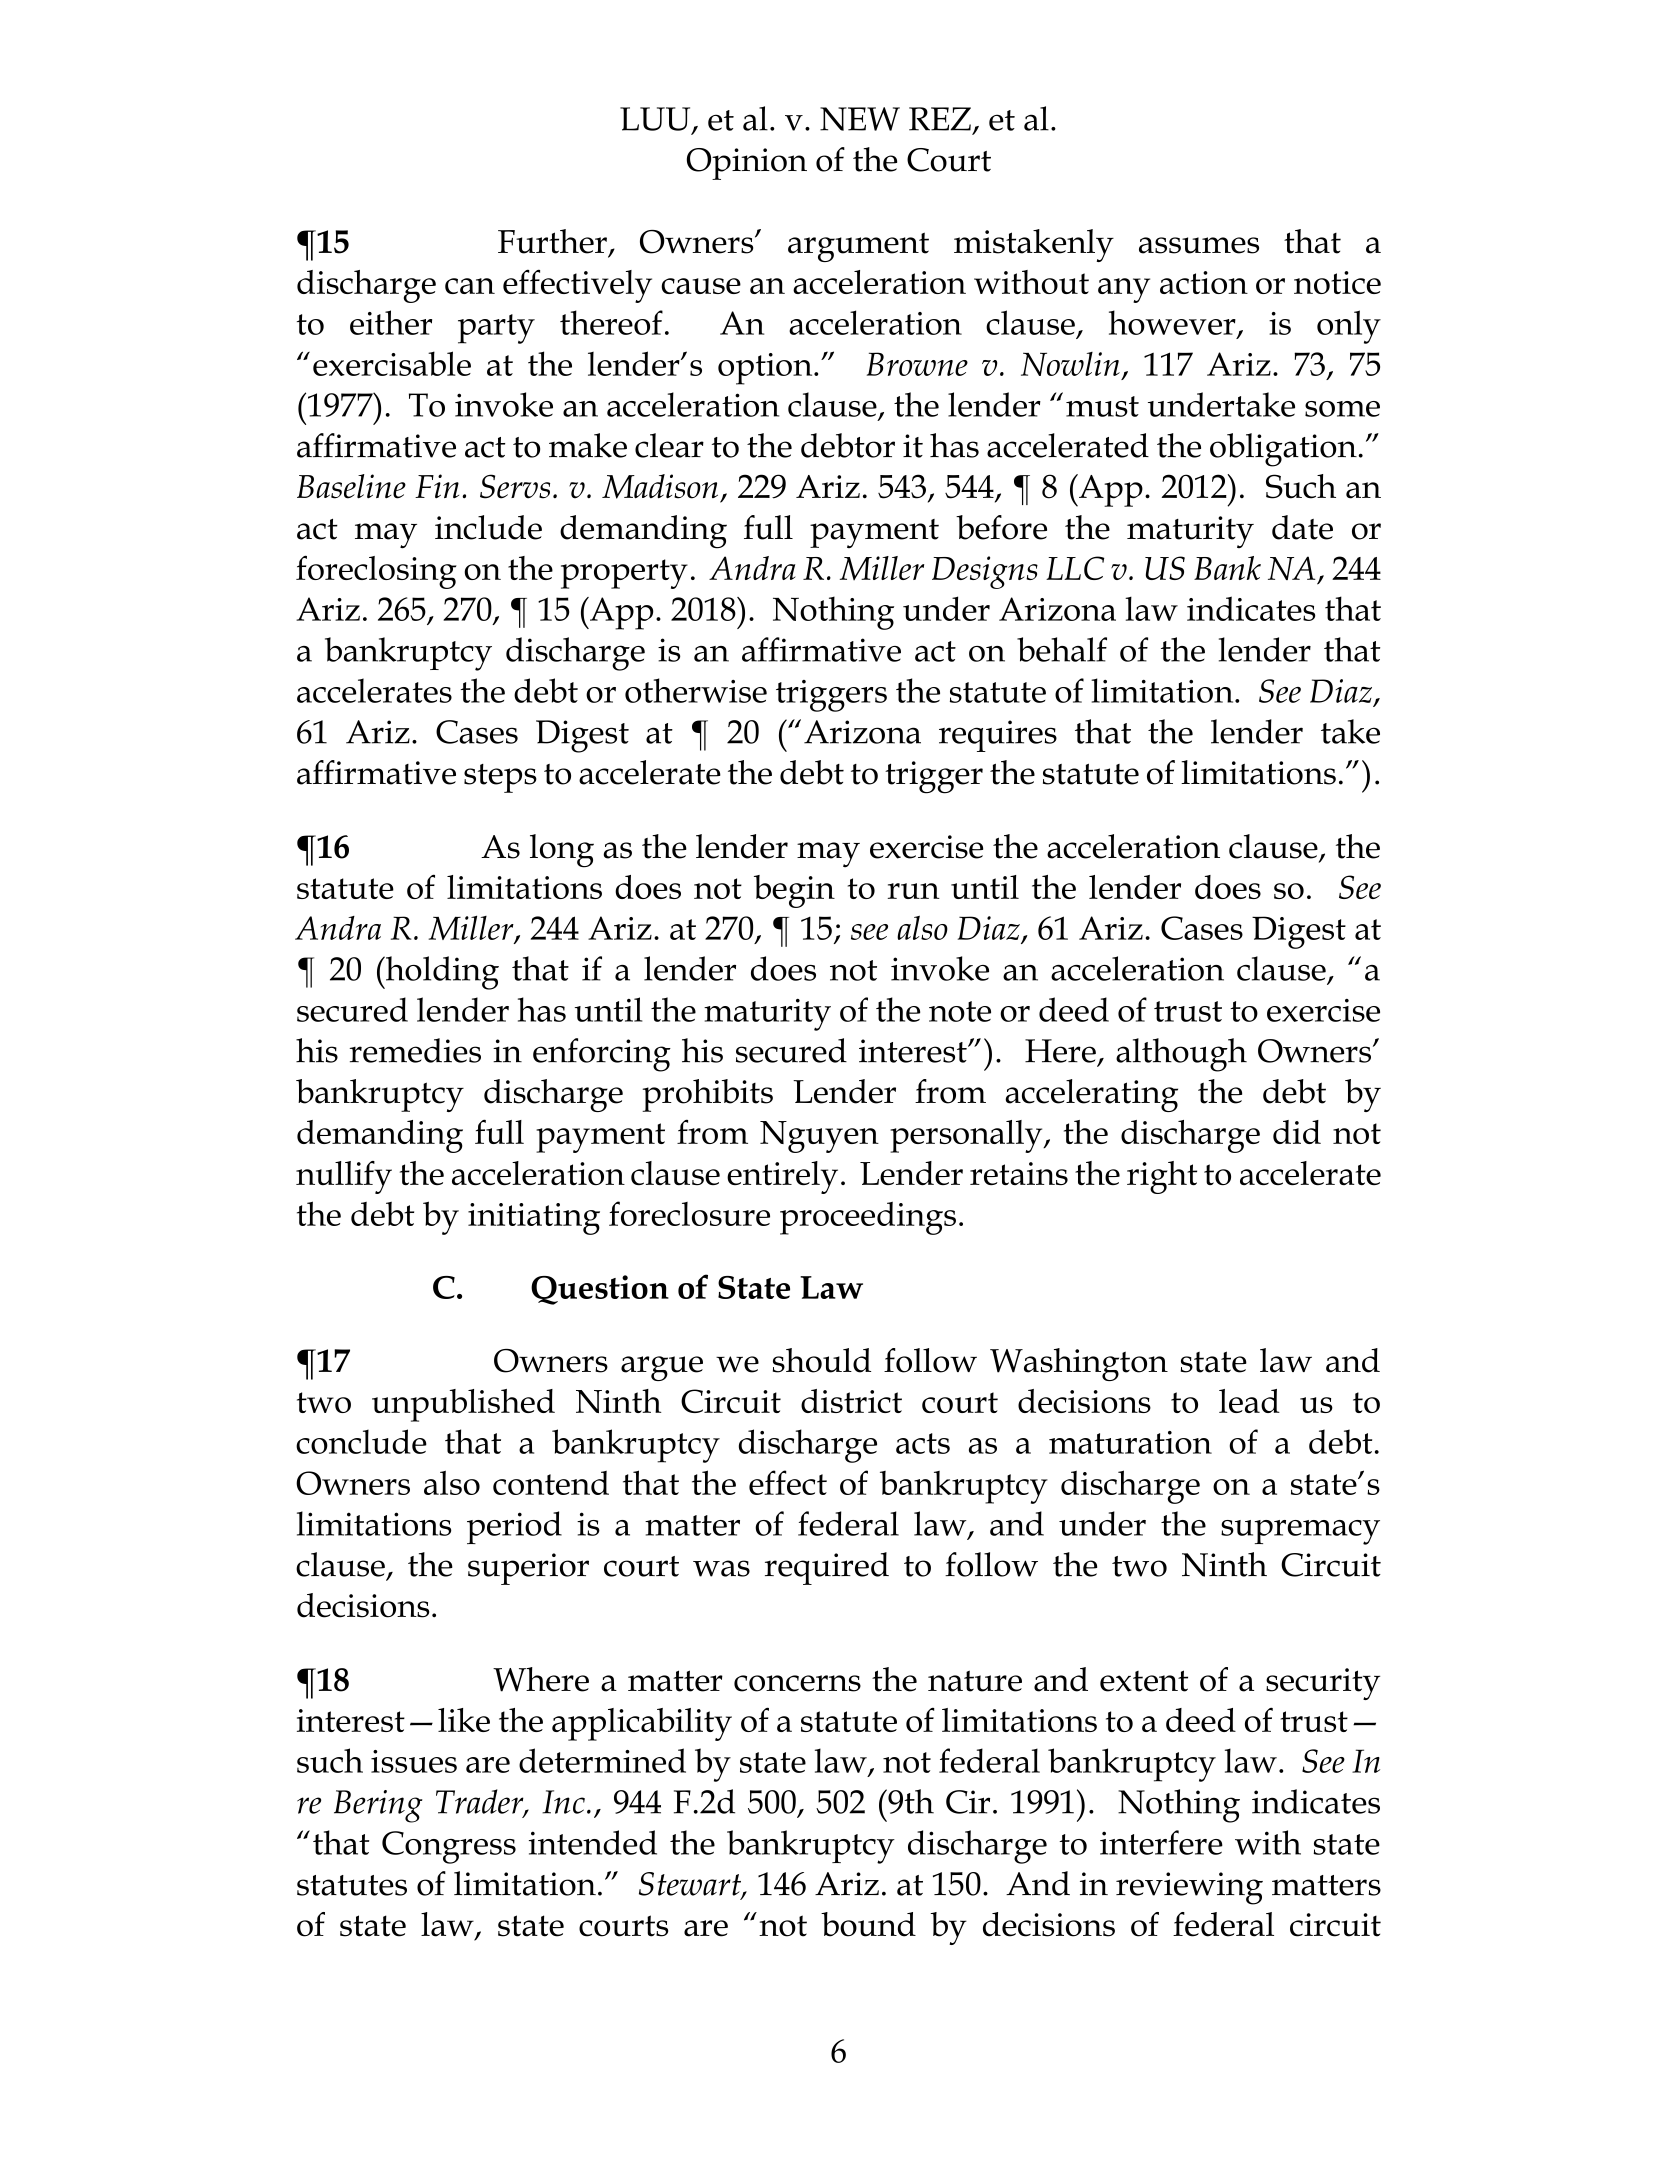  I want to click on lead, so click(1249, 1401).
